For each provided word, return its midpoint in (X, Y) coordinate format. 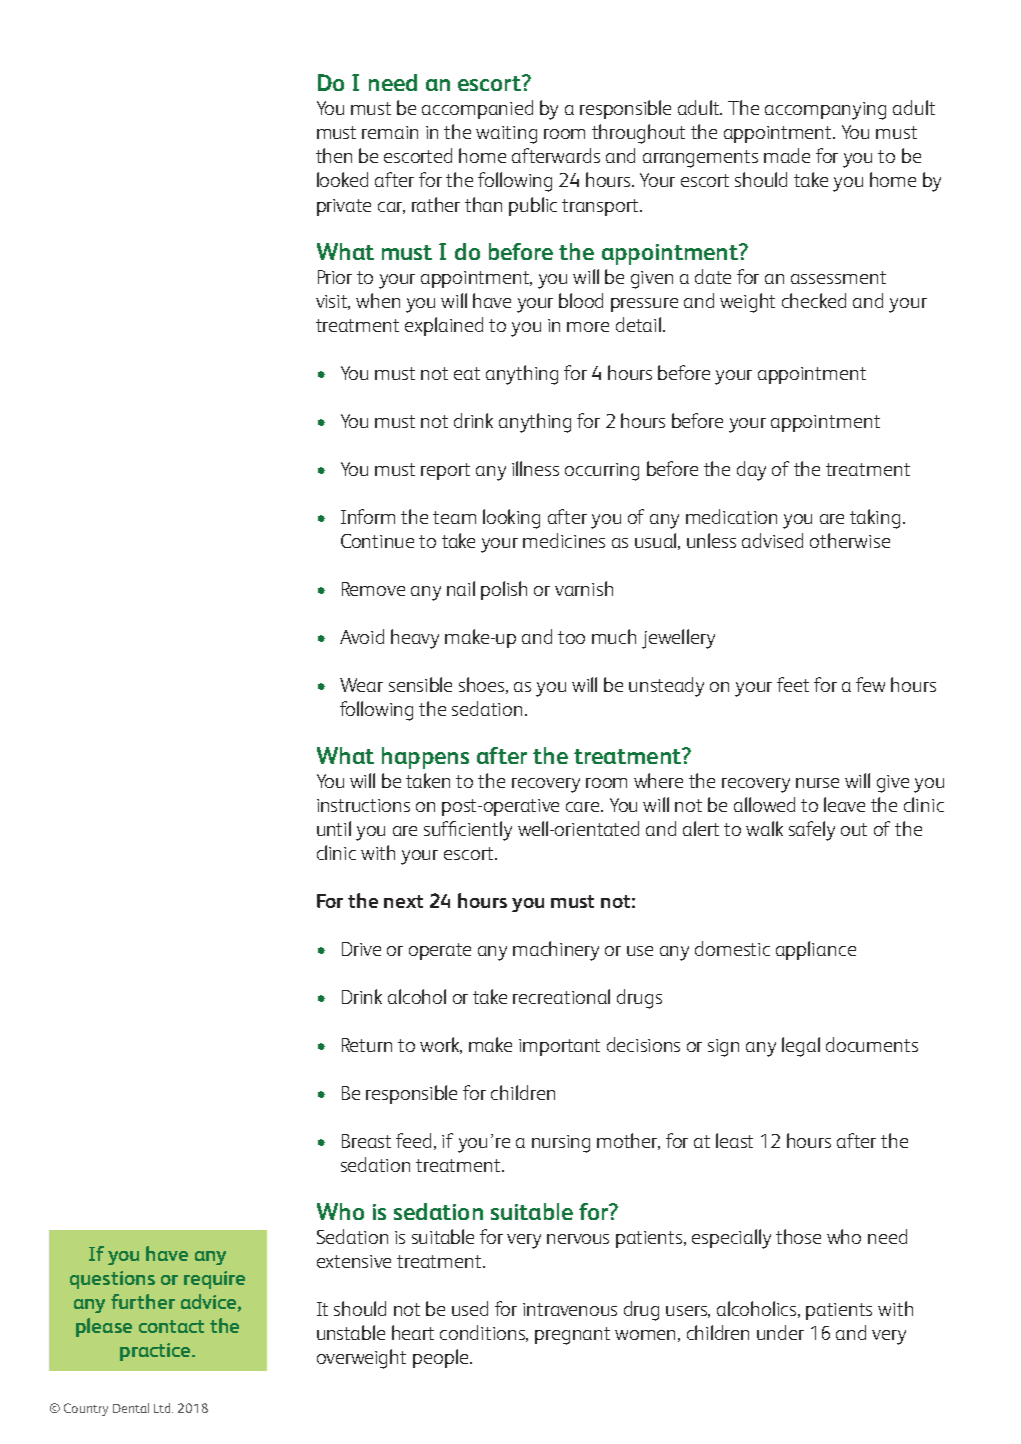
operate (440, 951)
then (334, 155)
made (787, 155)
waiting (506, 135)
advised (772, 540)
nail (461, 588)
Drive (361, 949)
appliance (816, 950)
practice (156, 1352)
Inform (368, 516)
